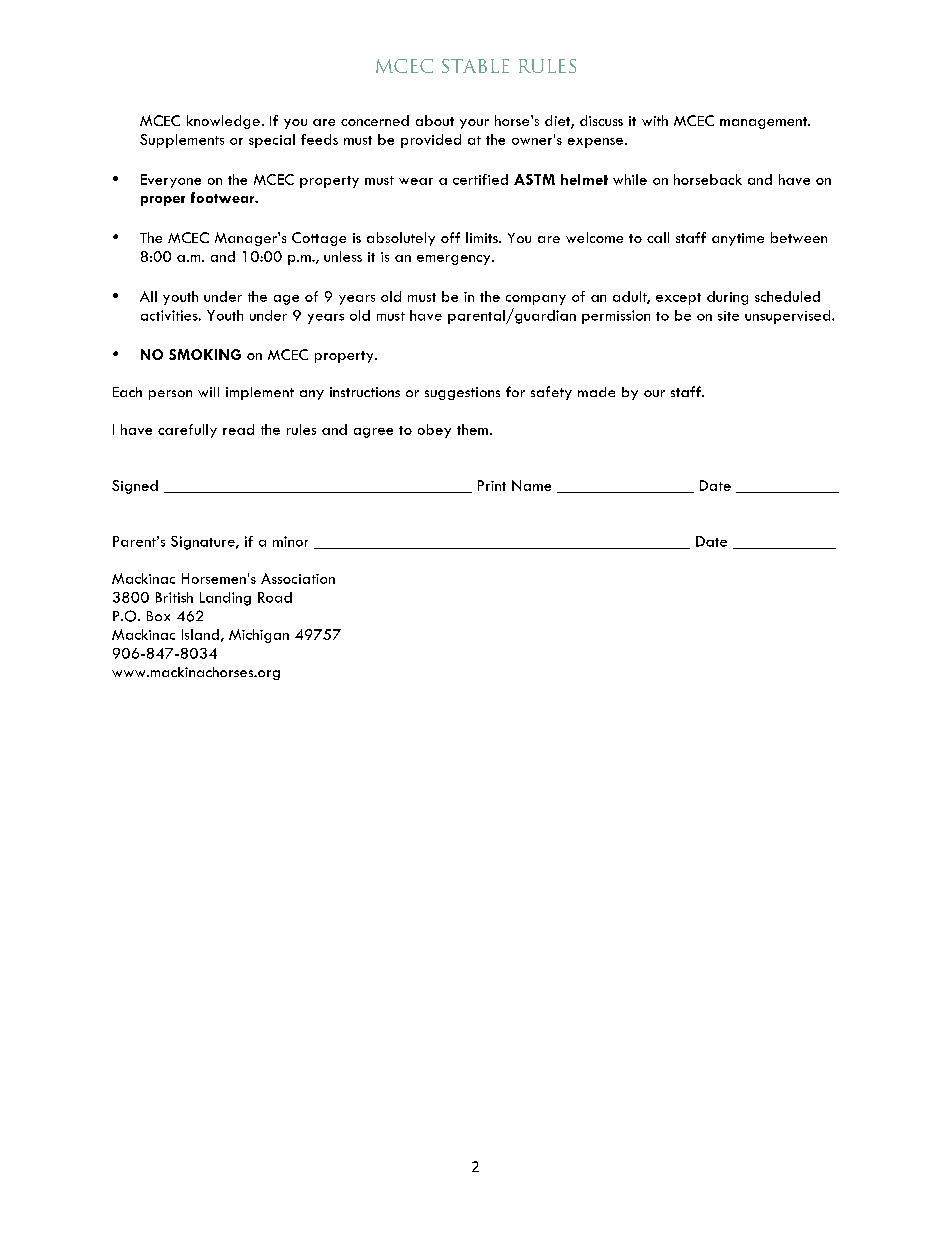 This screenshot has width=952, height=1233. I want to click on suggestions, so click(462, 393).
